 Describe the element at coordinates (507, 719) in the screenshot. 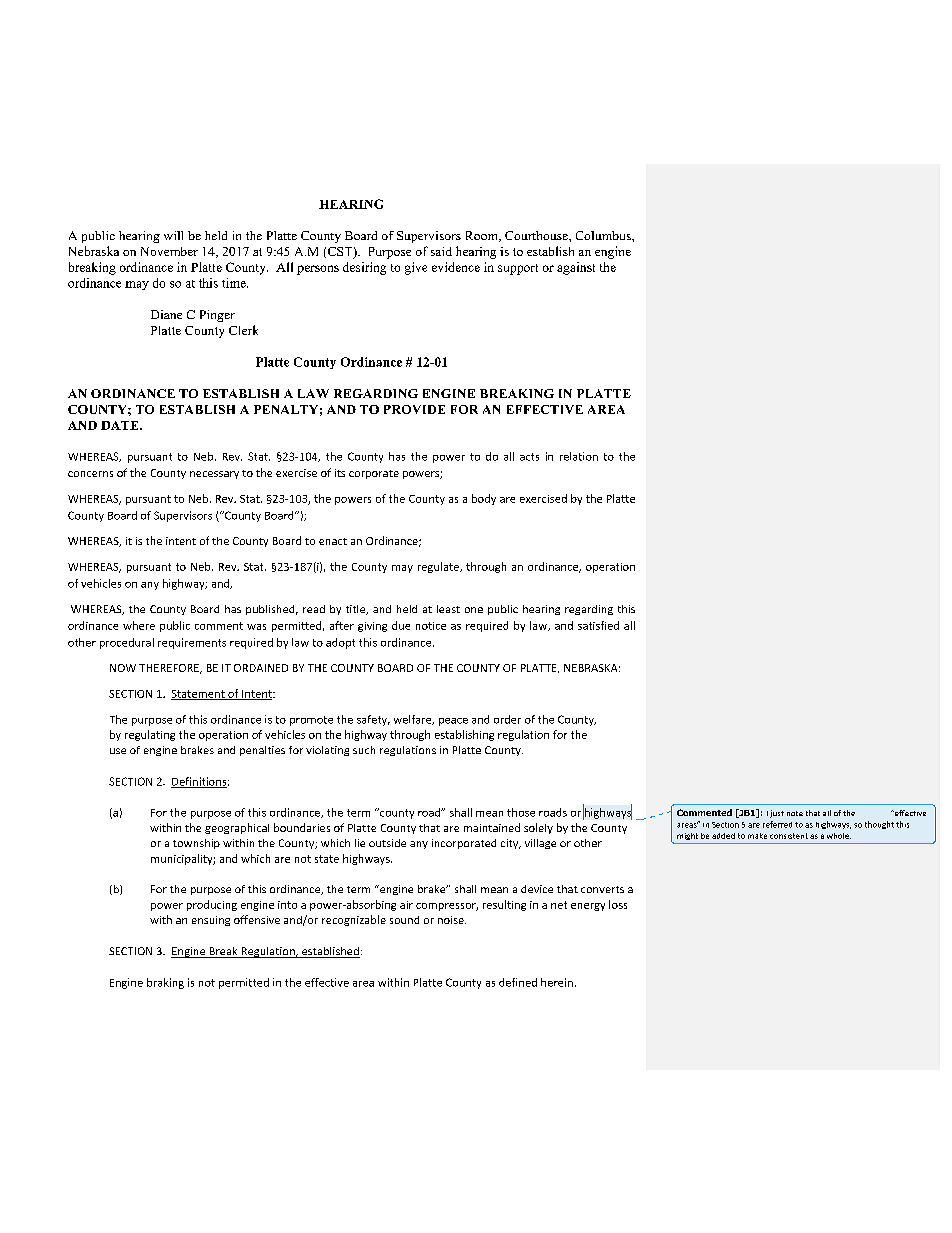

I see `order` at that location.
